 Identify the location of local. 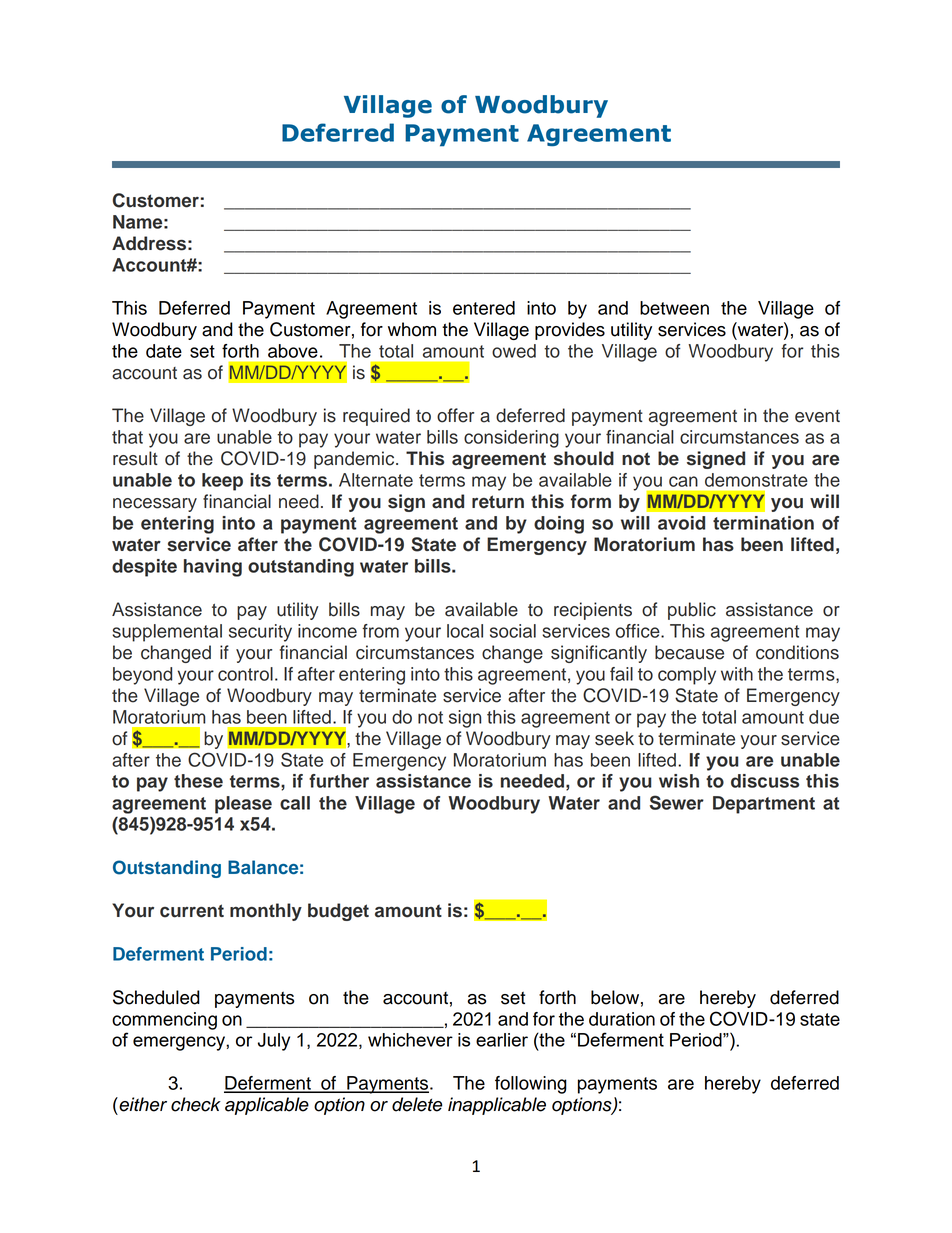
(465, 631).
